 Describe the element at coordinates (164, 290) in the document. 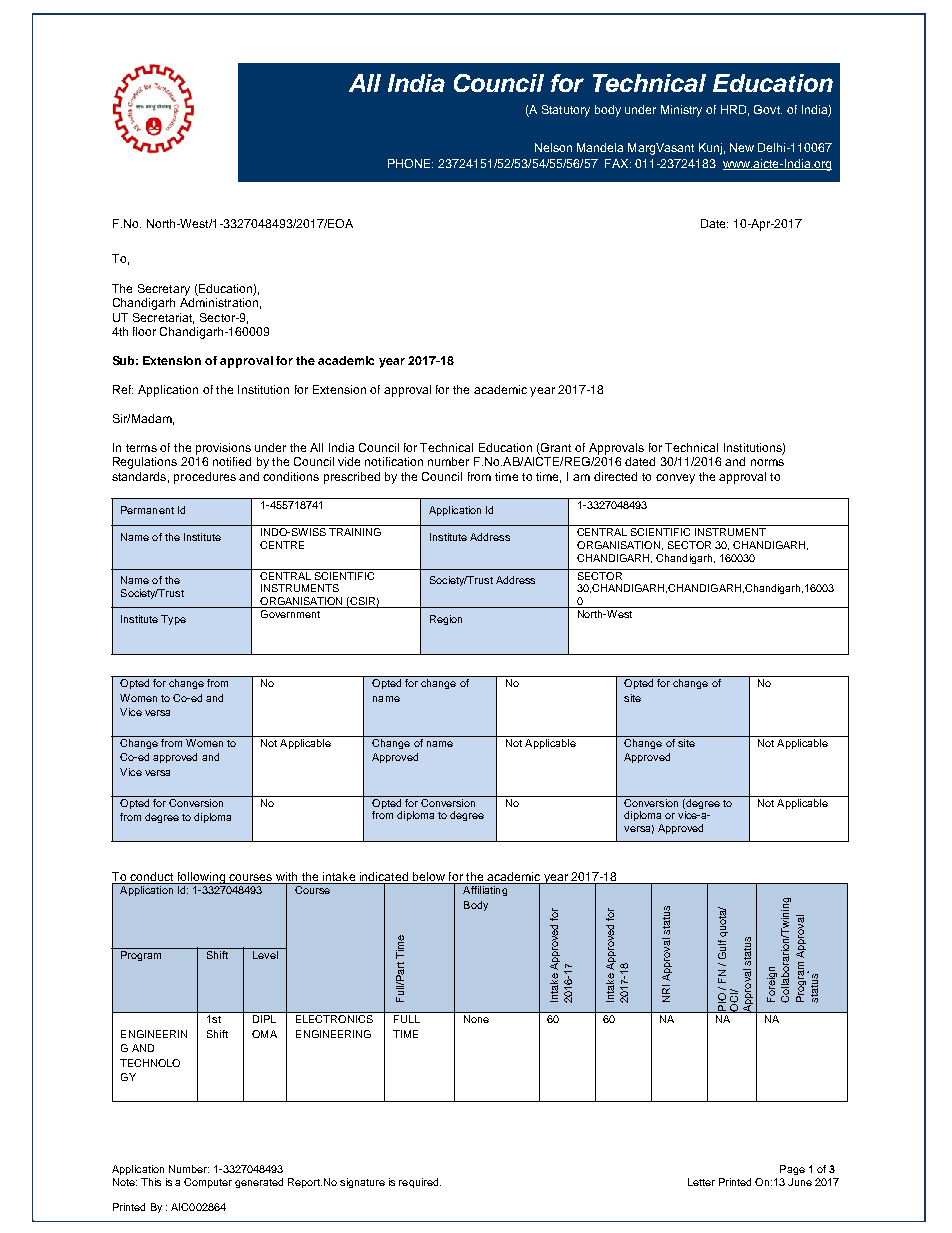

I see `Secretary` at that location.
